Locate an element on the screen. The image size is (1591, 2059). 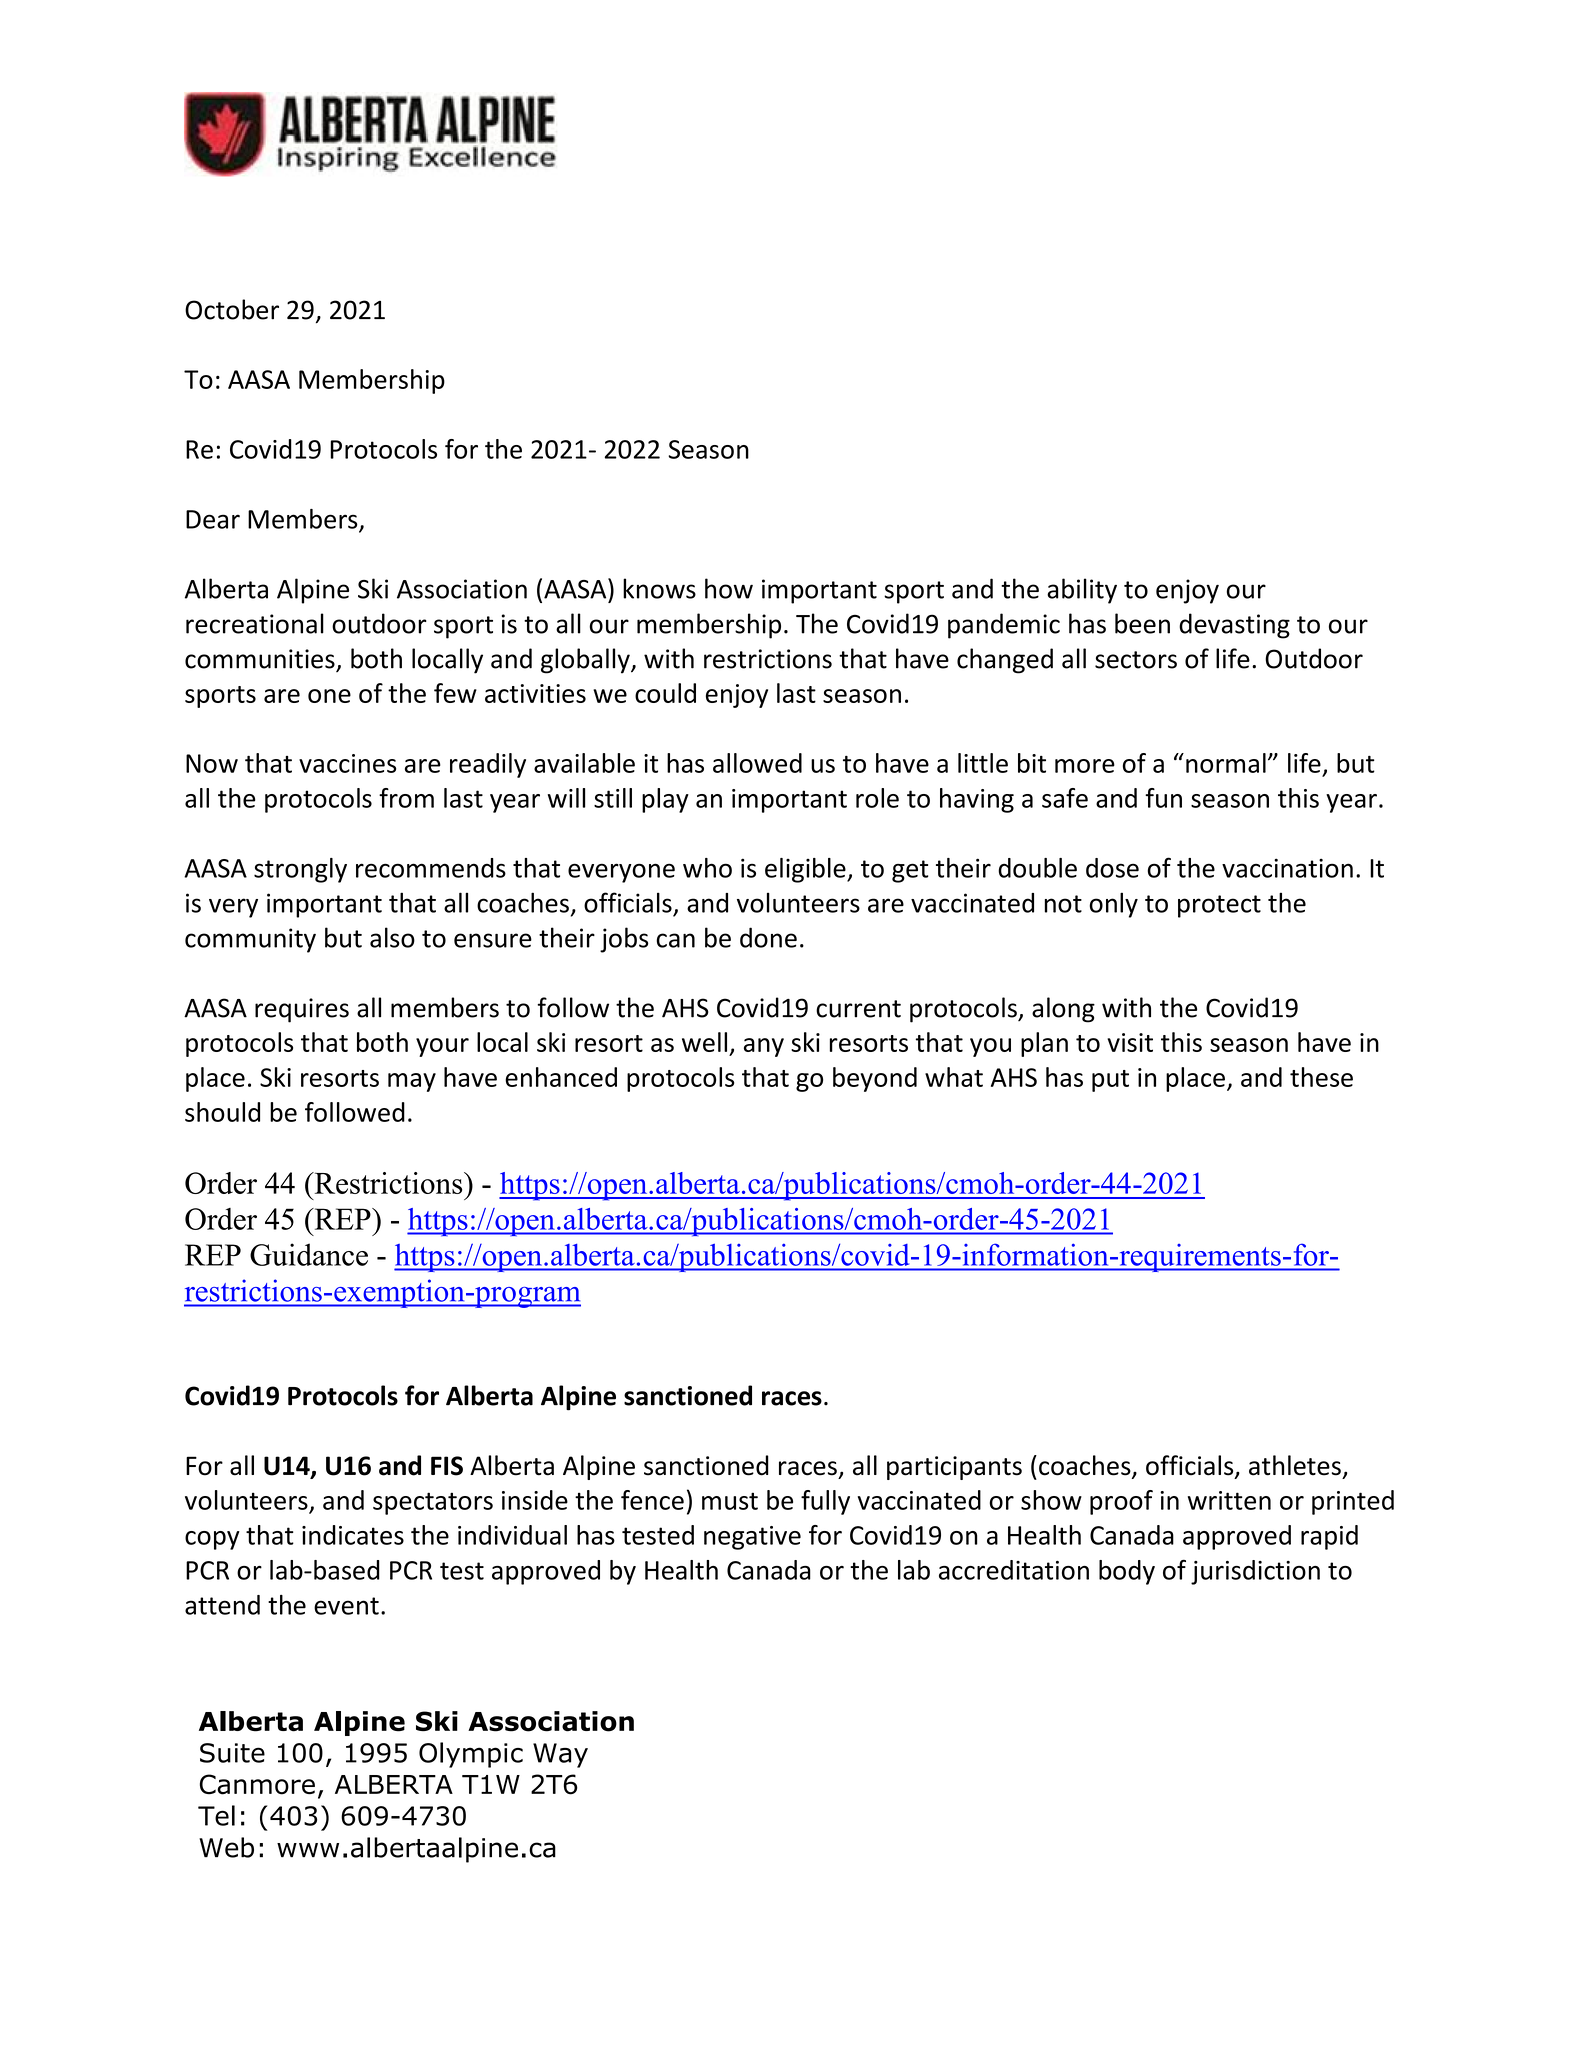
Tel is located at coordinates (216, 1815).
